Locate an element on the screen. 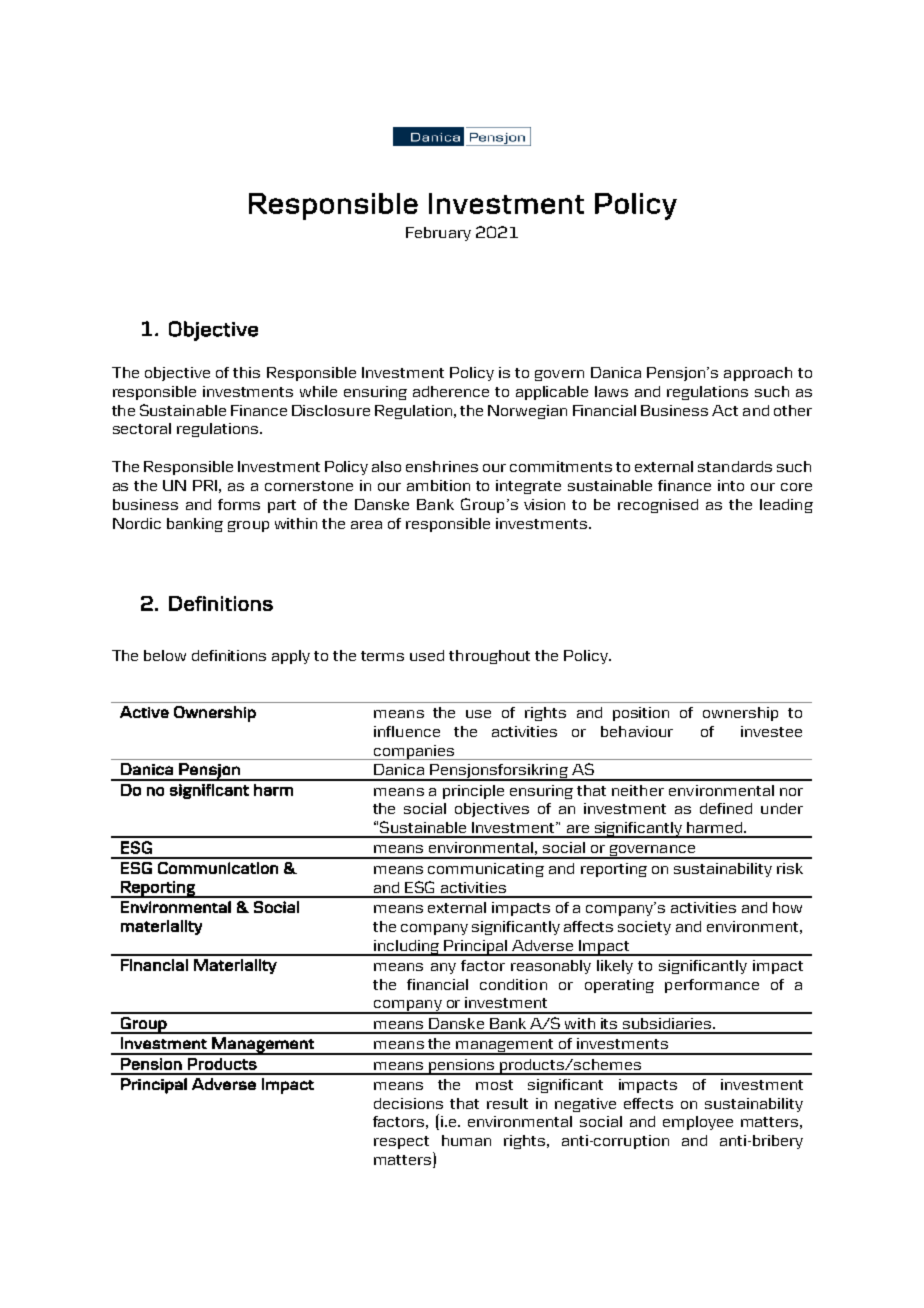 The image size is (924, 1308). position is located at coordinates (641, 714).
